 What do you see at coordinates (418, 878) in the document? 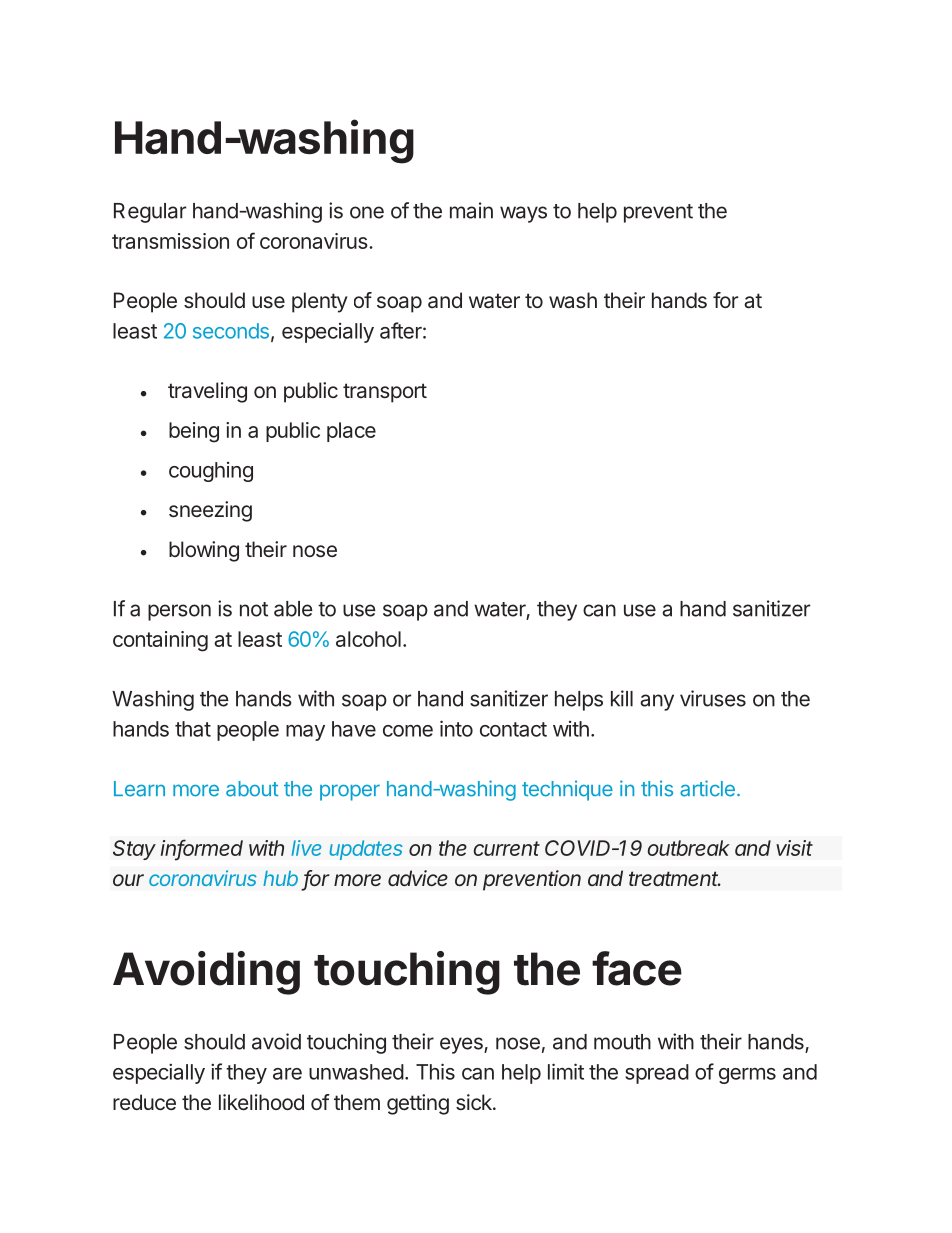
I see `advice` at bounding box center [418, 878].
